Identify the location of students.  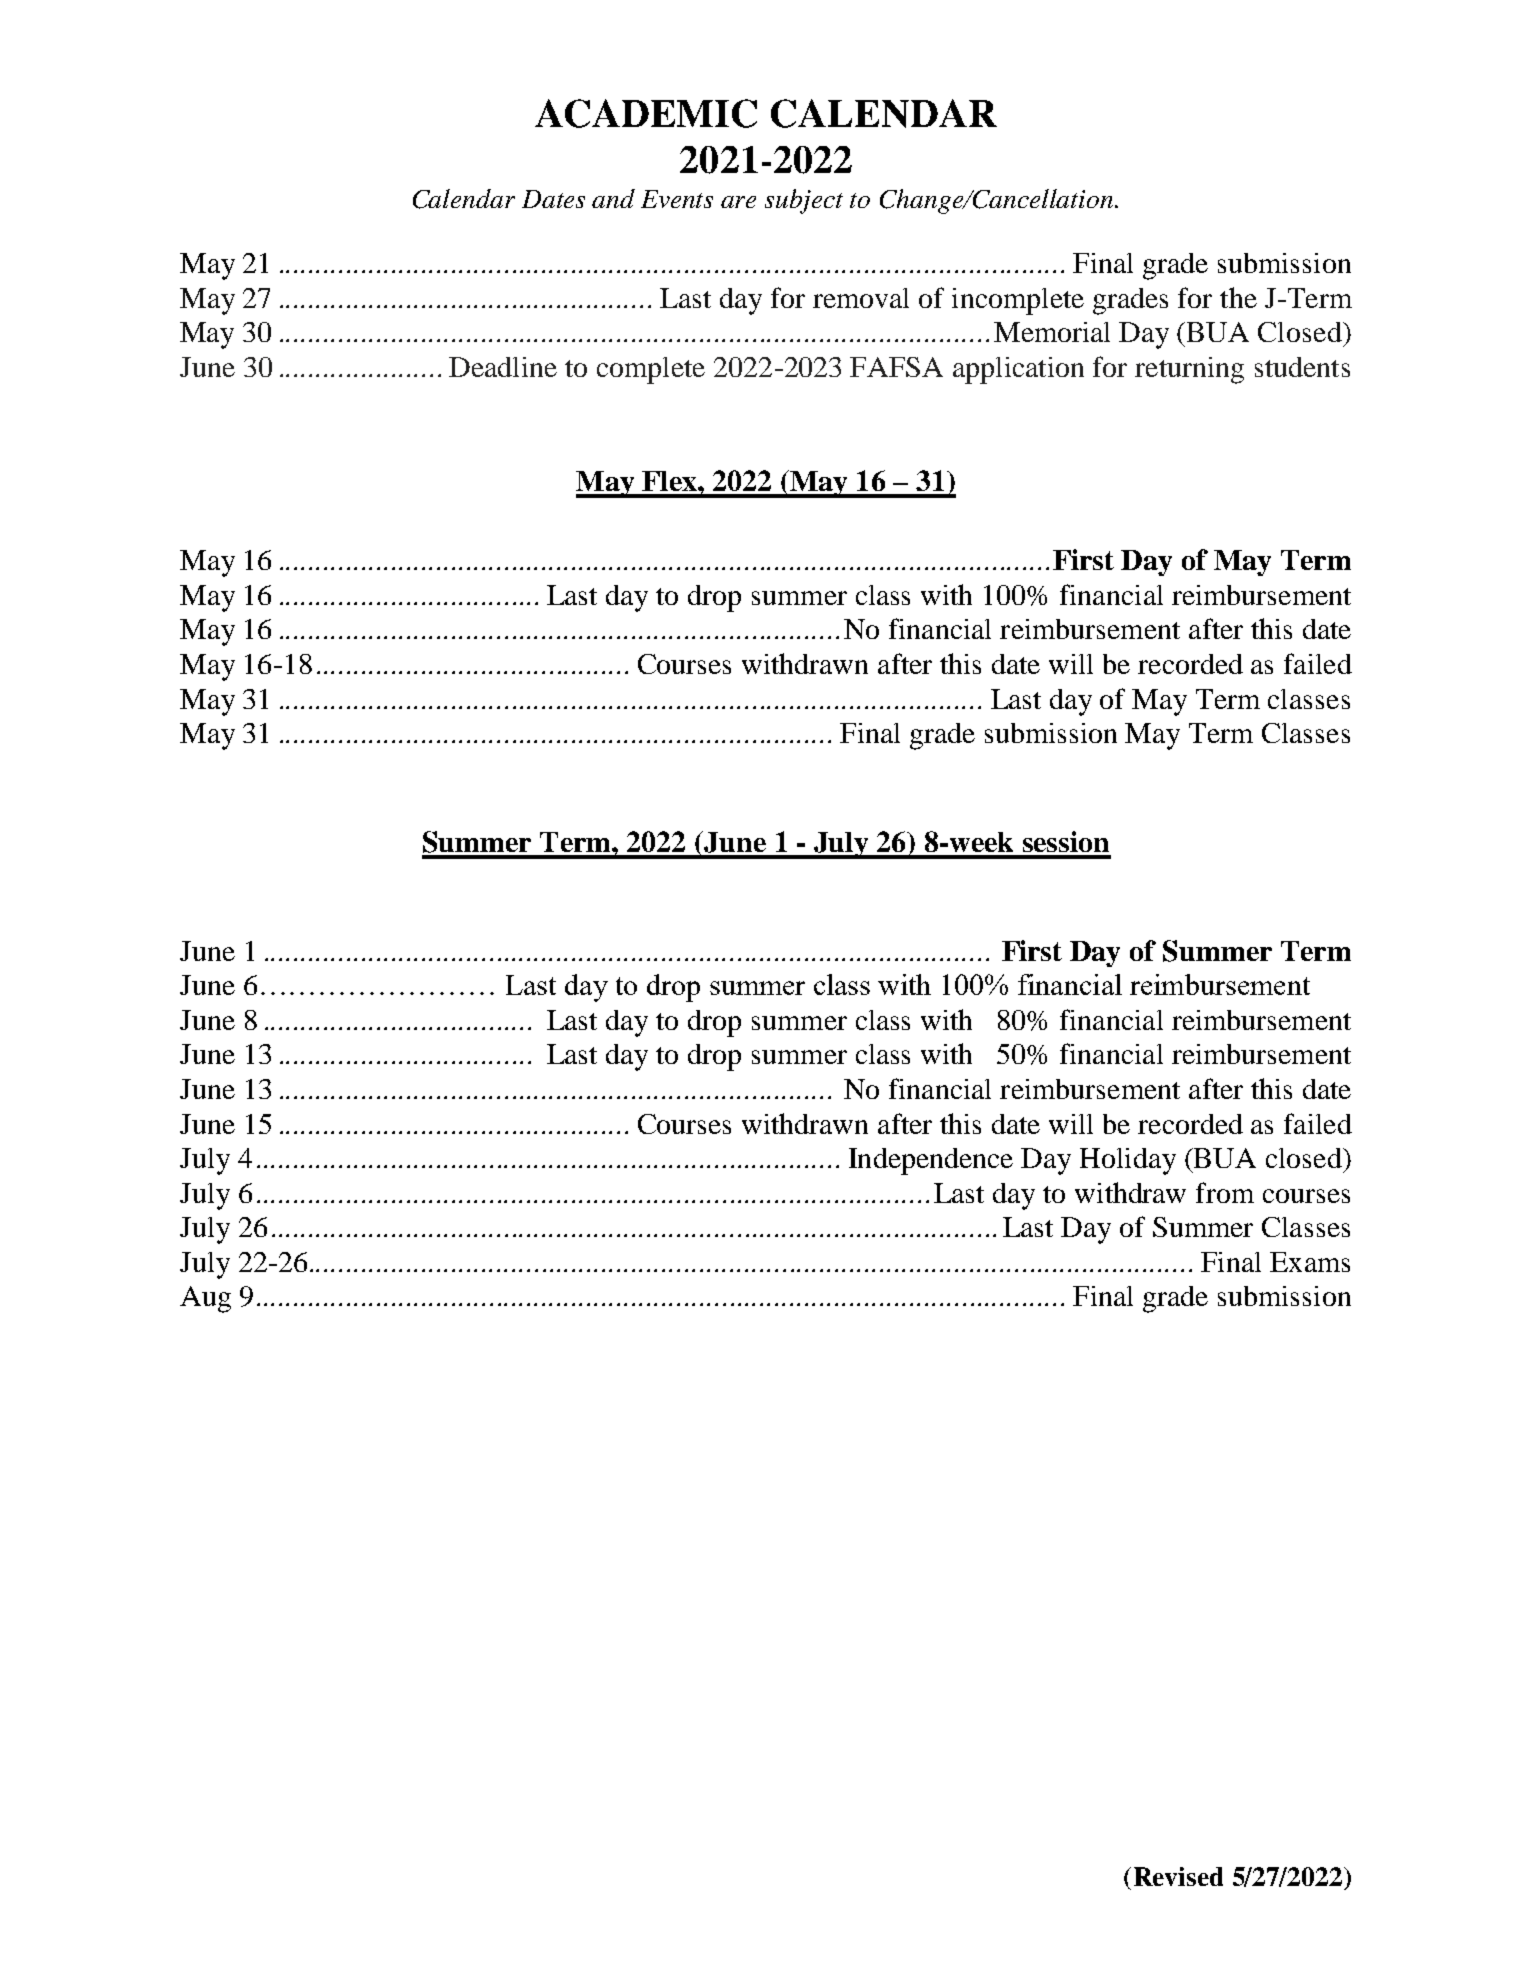
(1302, 367).
